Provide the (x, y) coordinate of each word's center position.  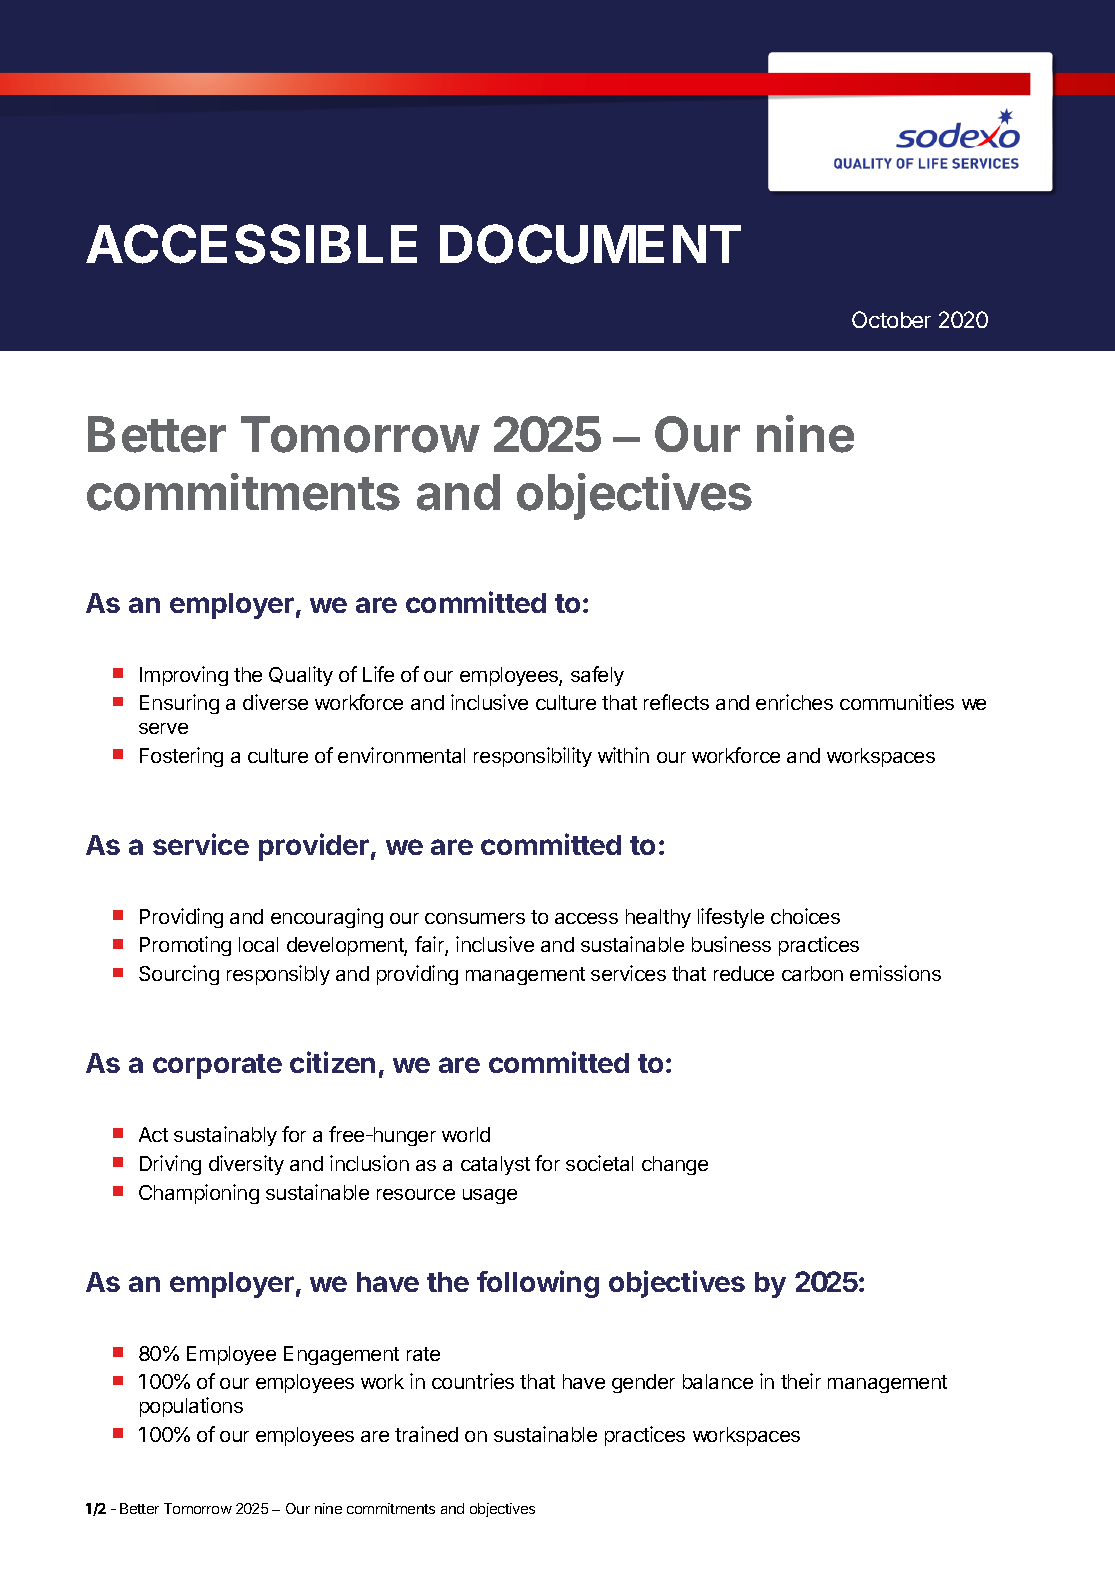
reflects (676, 702)
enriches (794, 702)
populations (191, 1407)
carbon (812, 973)
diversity (246, 1165)
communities (897, 702)
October (891, 319)
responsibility (533, 757)
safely (597, 676)
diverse (275, 702)
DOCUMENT (590, 244)
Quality (301, 676)
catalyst (495, 1165)
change (675, 1165)
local (258, 944)
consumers (475, 918)
